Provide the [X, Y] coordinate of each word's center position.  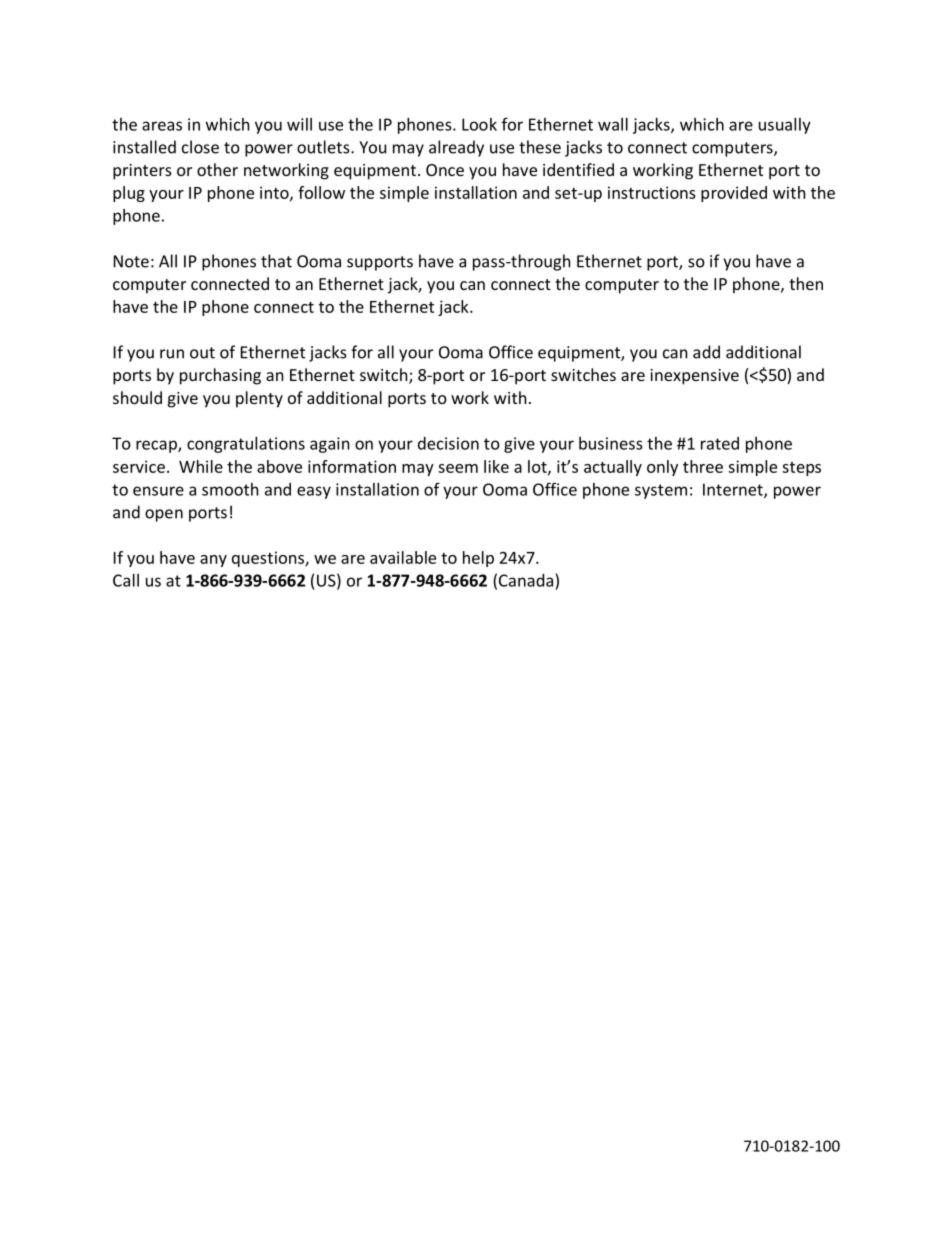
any [213, 561]
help [478, 559]
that [276, 261]
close [200, 147]
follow [321, 192]
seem [458, 468]
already [456, 148]
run [172, 354]
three [703, 466]
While [201, 466]
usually [785, 126]
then [806, 283]
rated [720, 443]
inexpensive [694, 377]
